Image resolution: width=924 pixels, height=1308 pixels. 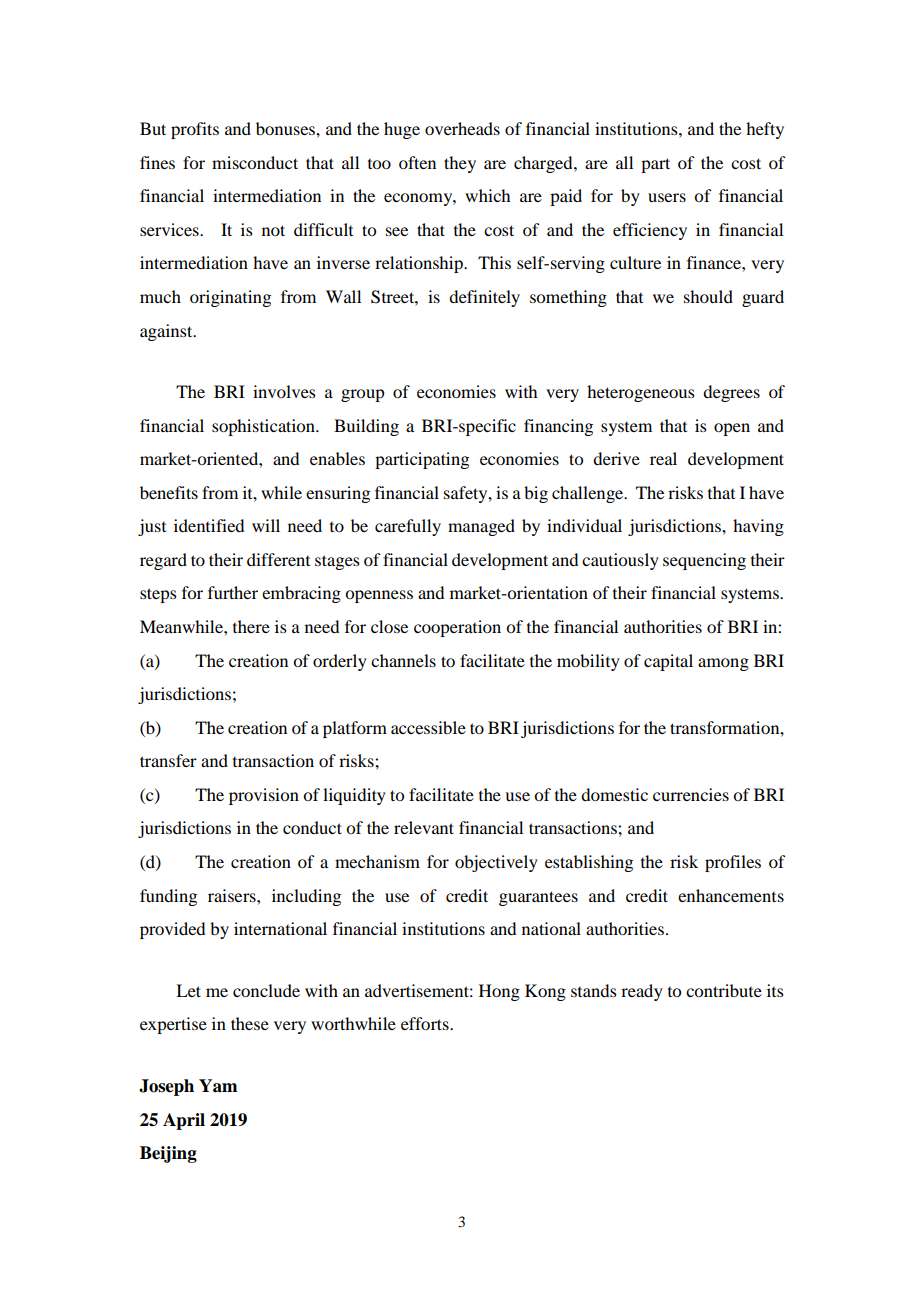 I want to click on users, so click(x=667, y=197).
